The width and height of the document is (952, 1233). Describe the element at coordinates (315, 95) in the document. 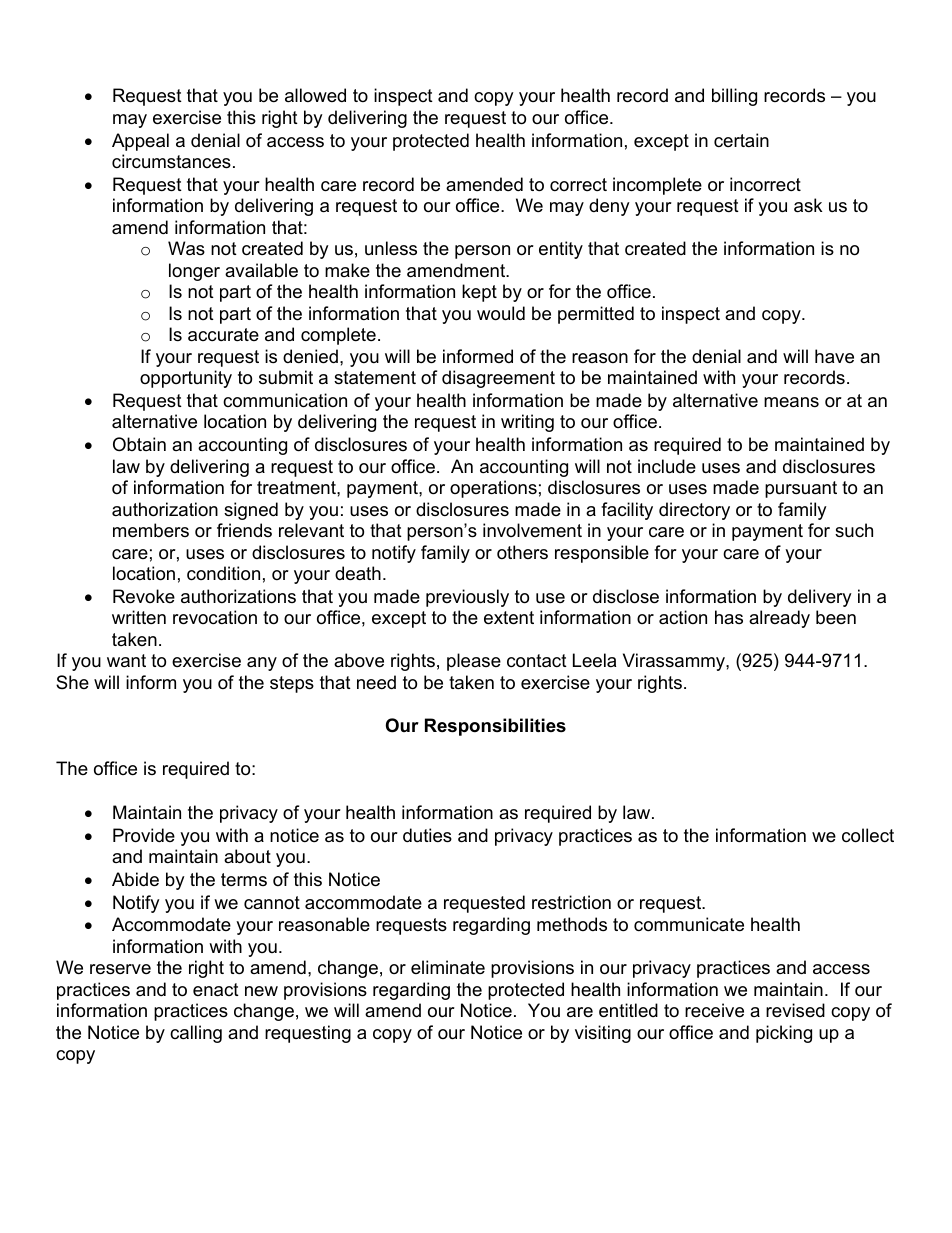

I see `allowed` at that location.
